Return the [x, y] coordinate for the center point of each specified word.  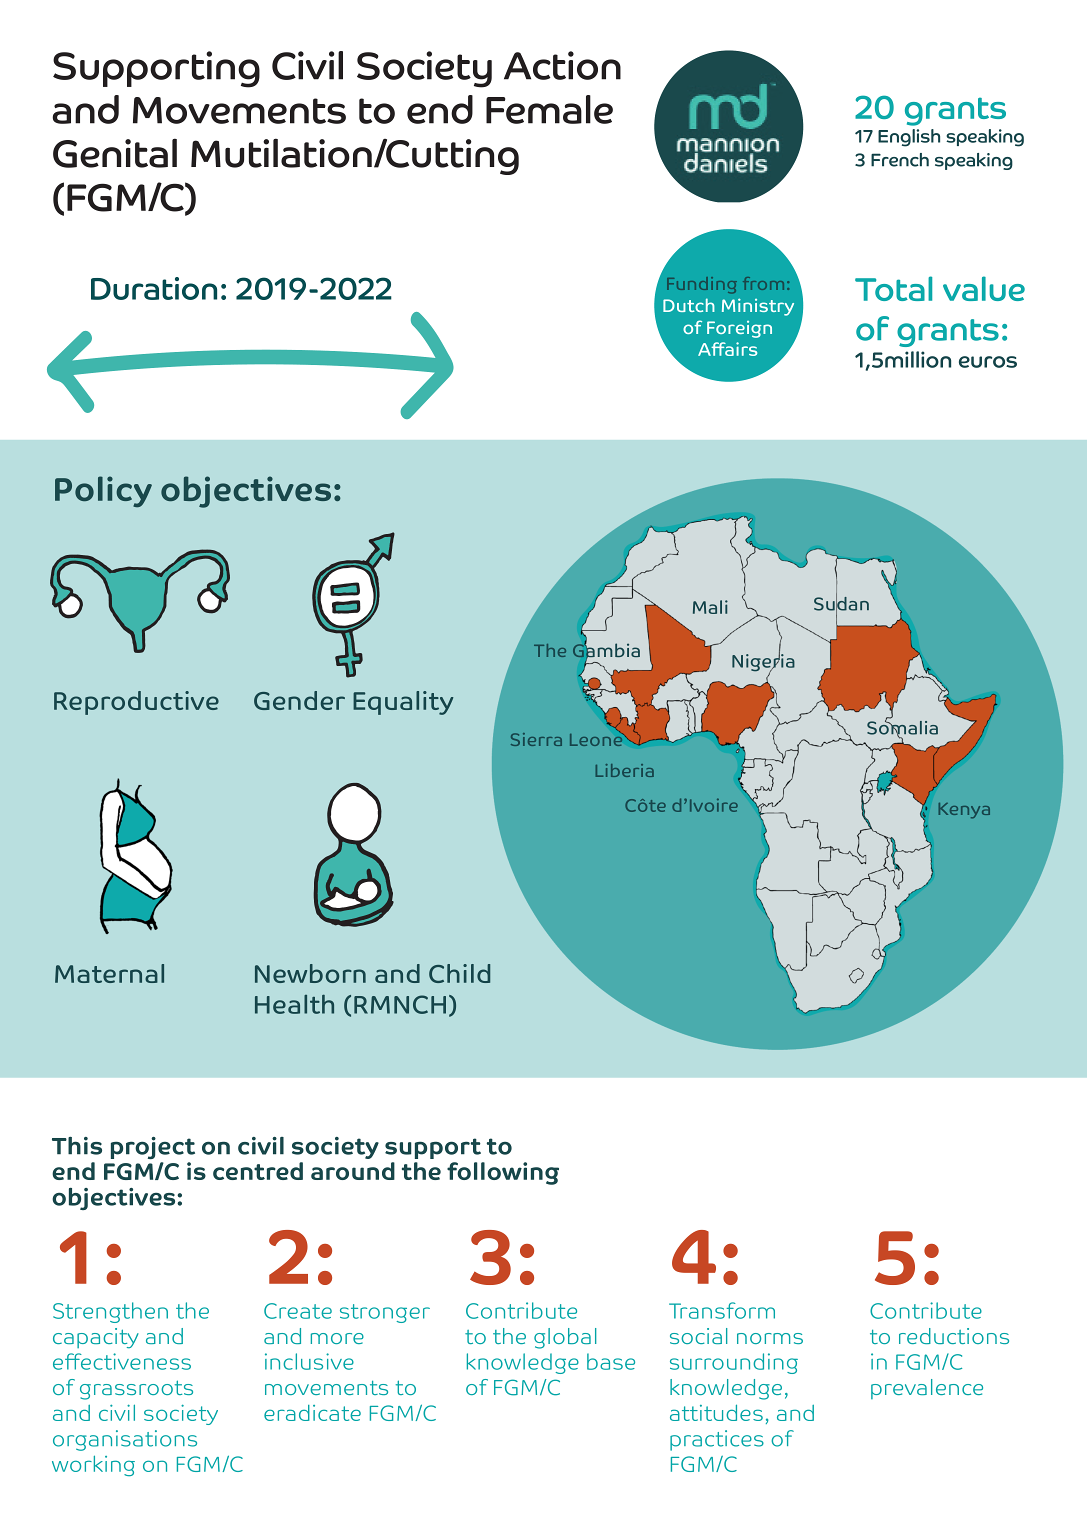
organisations [125, 1440]
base [611, 1361]
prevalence [927, 1389]
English [909, 138]
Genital [115, 153]
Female [549, 109]
